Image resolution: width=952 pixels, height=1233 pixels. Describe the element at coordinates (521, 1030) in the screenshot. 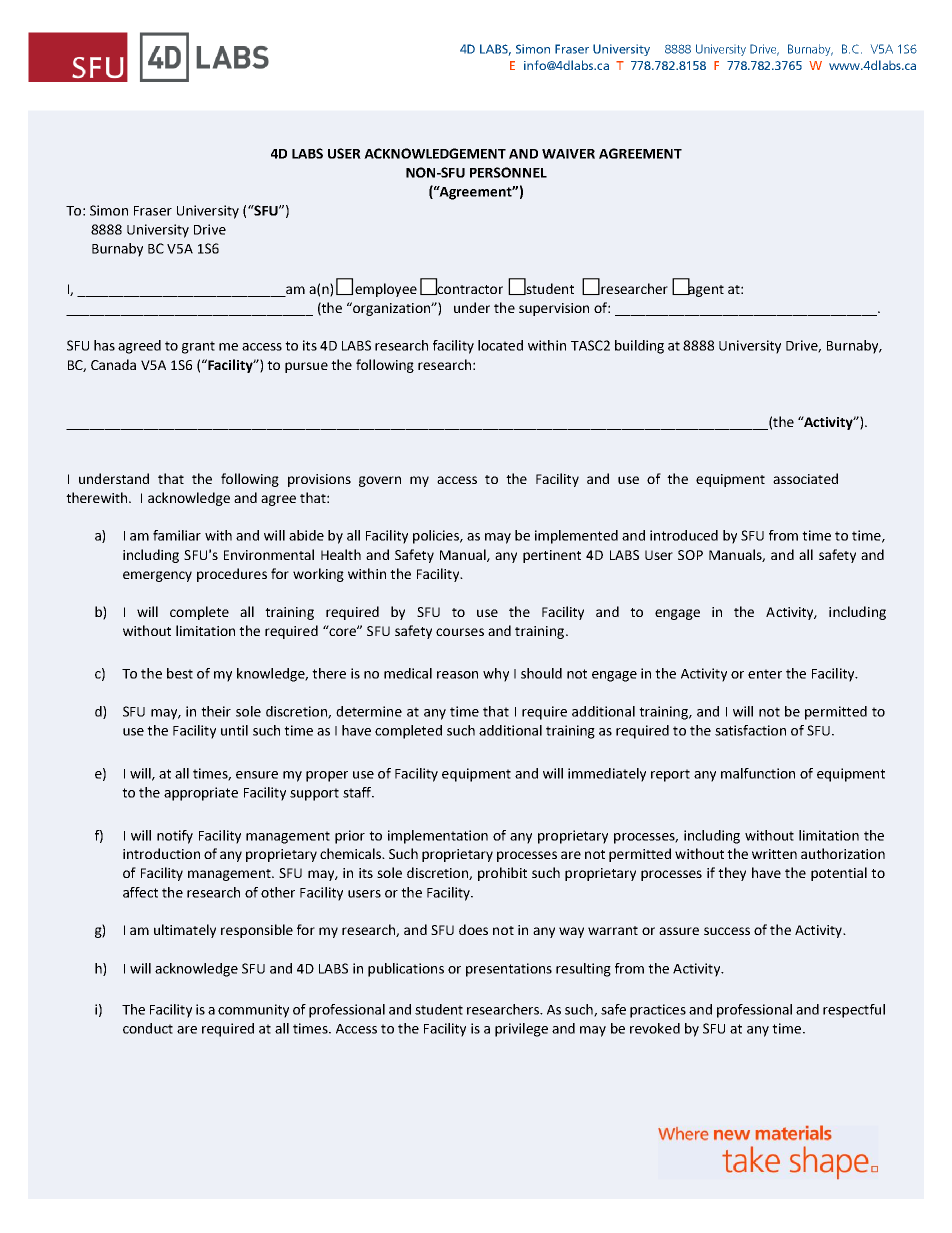

I see `privilege` at that location.
